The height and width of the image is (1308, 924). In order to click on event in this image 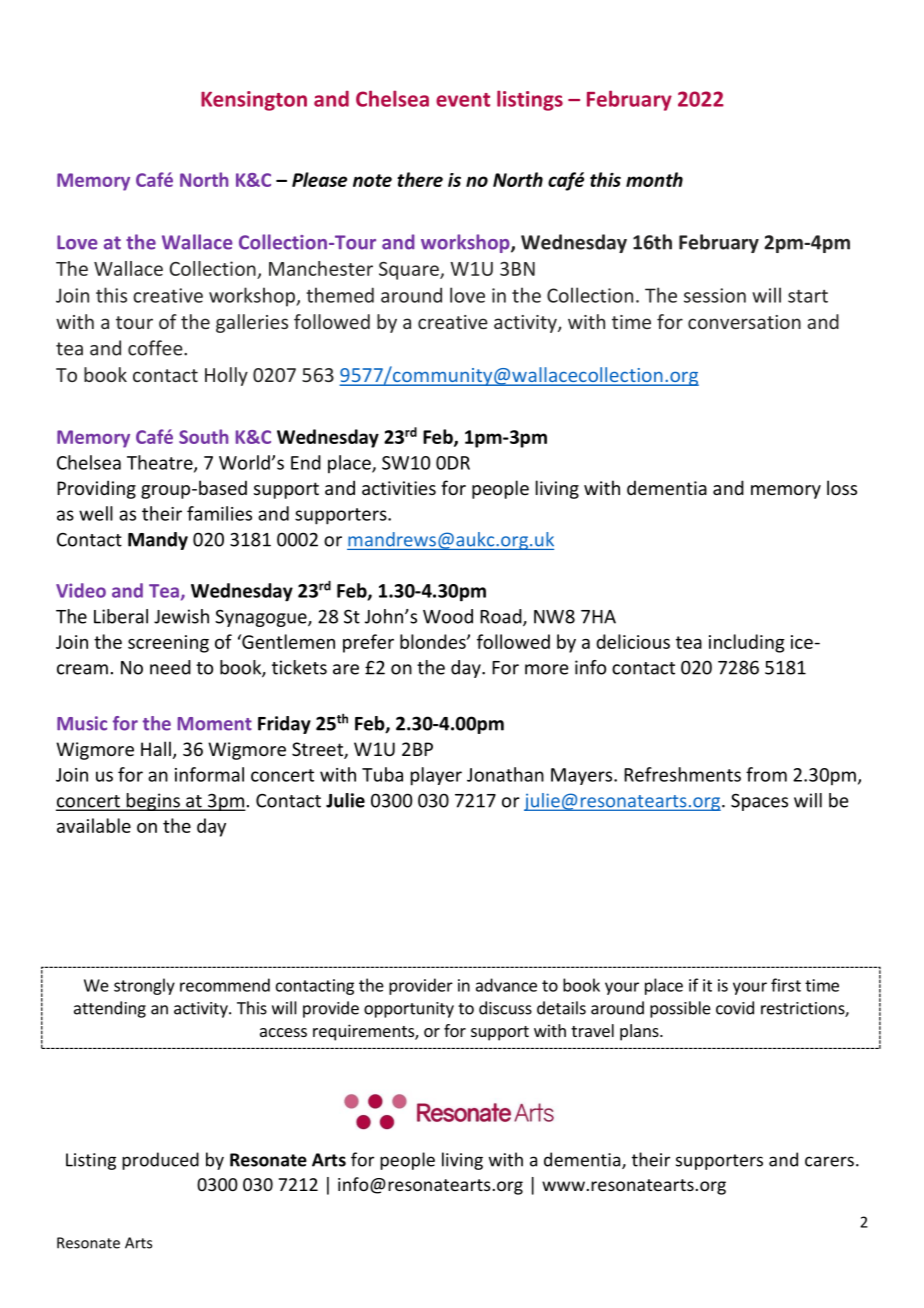, I will do `click(463, 100)`.
